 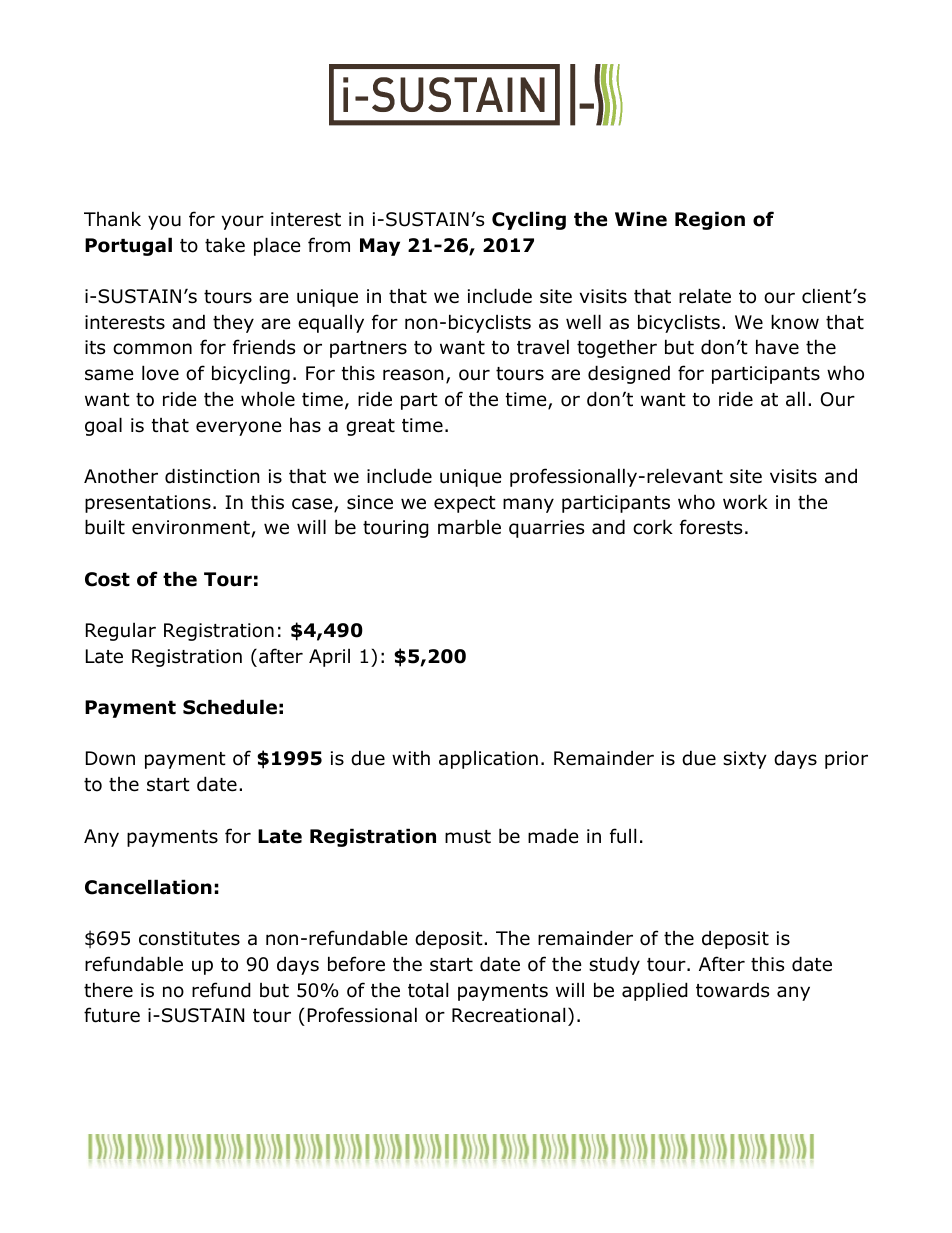 I want to click on April, so click(x=329, y=658).
